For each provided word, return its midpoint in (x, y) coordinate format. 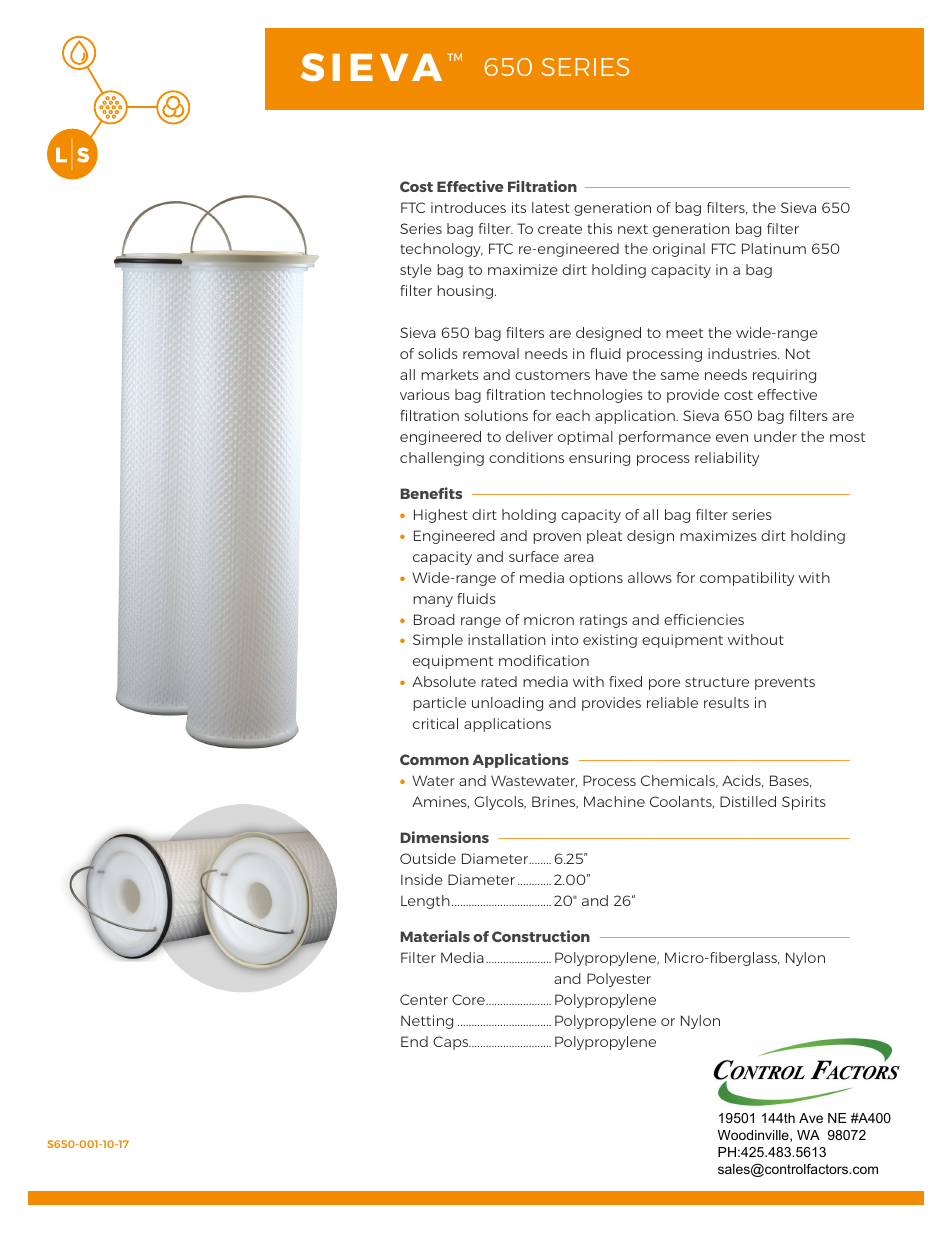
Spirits (804, 803)
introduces (468, 207)
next (633, 229)
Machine (614, 801)
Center (424, 999)
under (775, 436)
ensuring (599, 459)
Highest (441, 516)
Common (434, 759)
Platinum (774, 248)
